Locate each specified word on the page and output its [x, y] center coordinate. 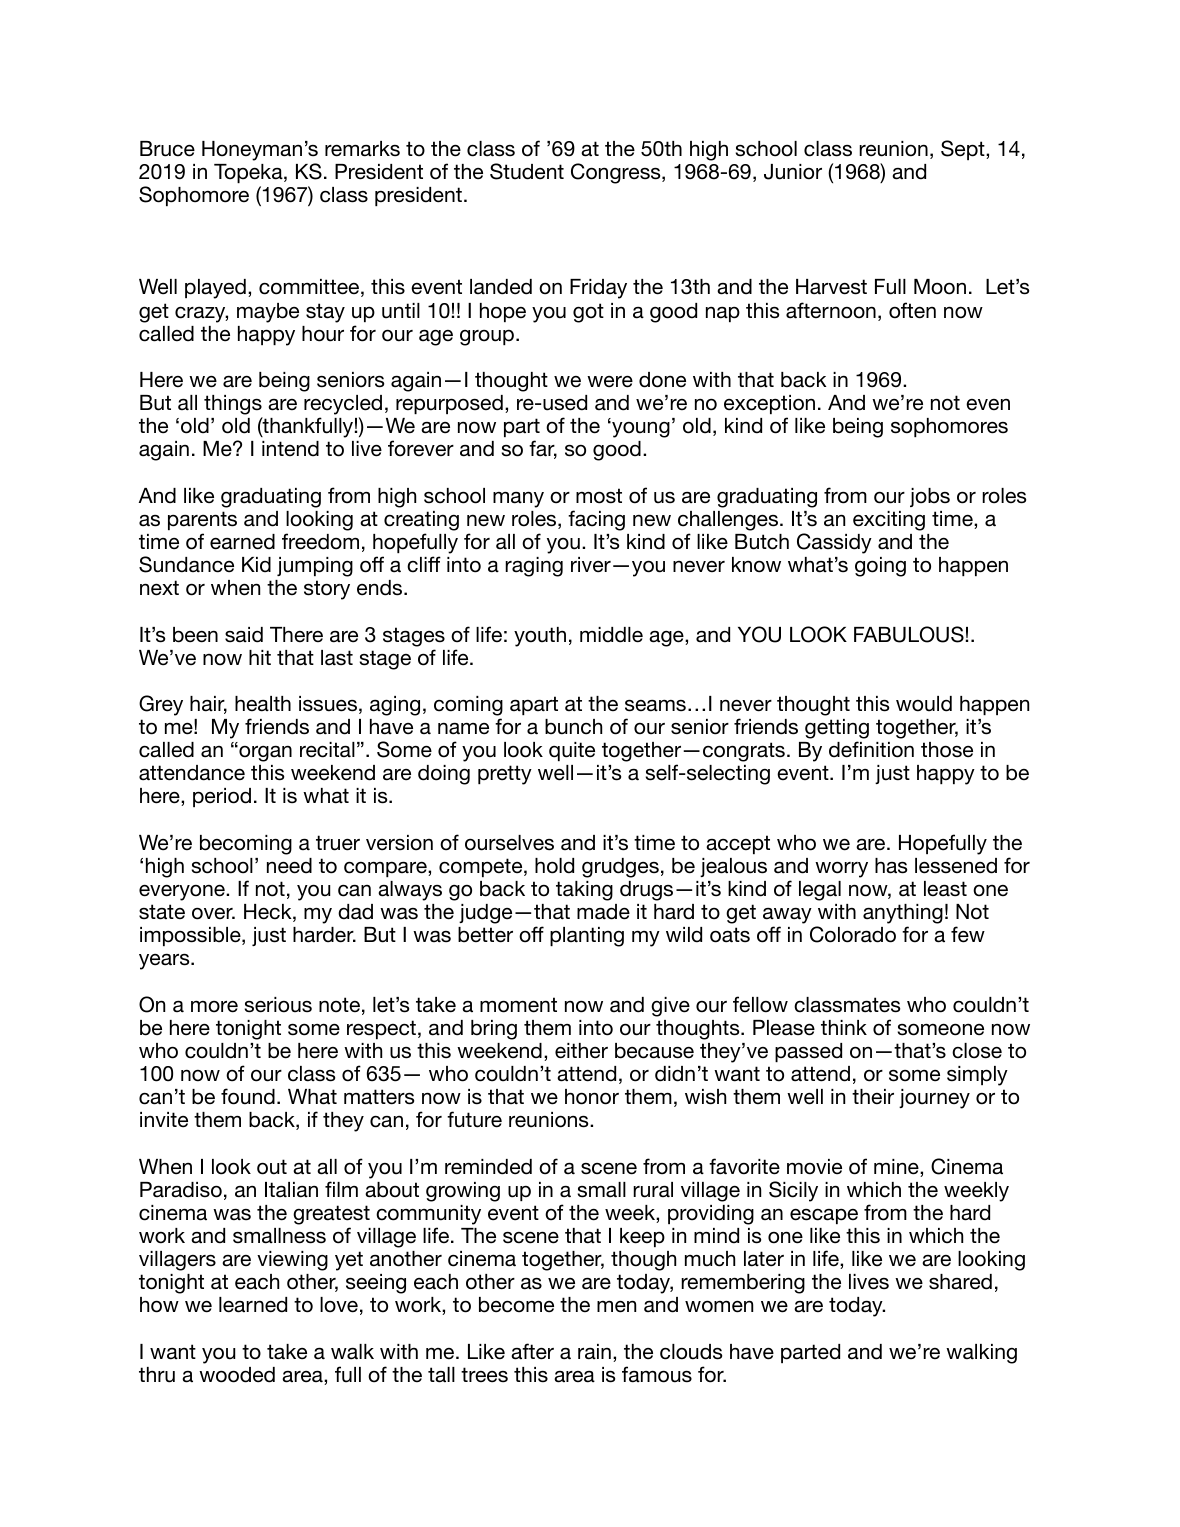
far [543, 449]
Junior [793, 172]
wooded [237, 1375]
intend [290, 449]
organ [264, 753]
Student [527, 171]
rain [594, 1352]
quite [572, 751]
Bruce [167, 149]
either [581, 1051]
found [248, 1096]
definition [871, 749]
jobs [930, 497]
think [844, 1027]
